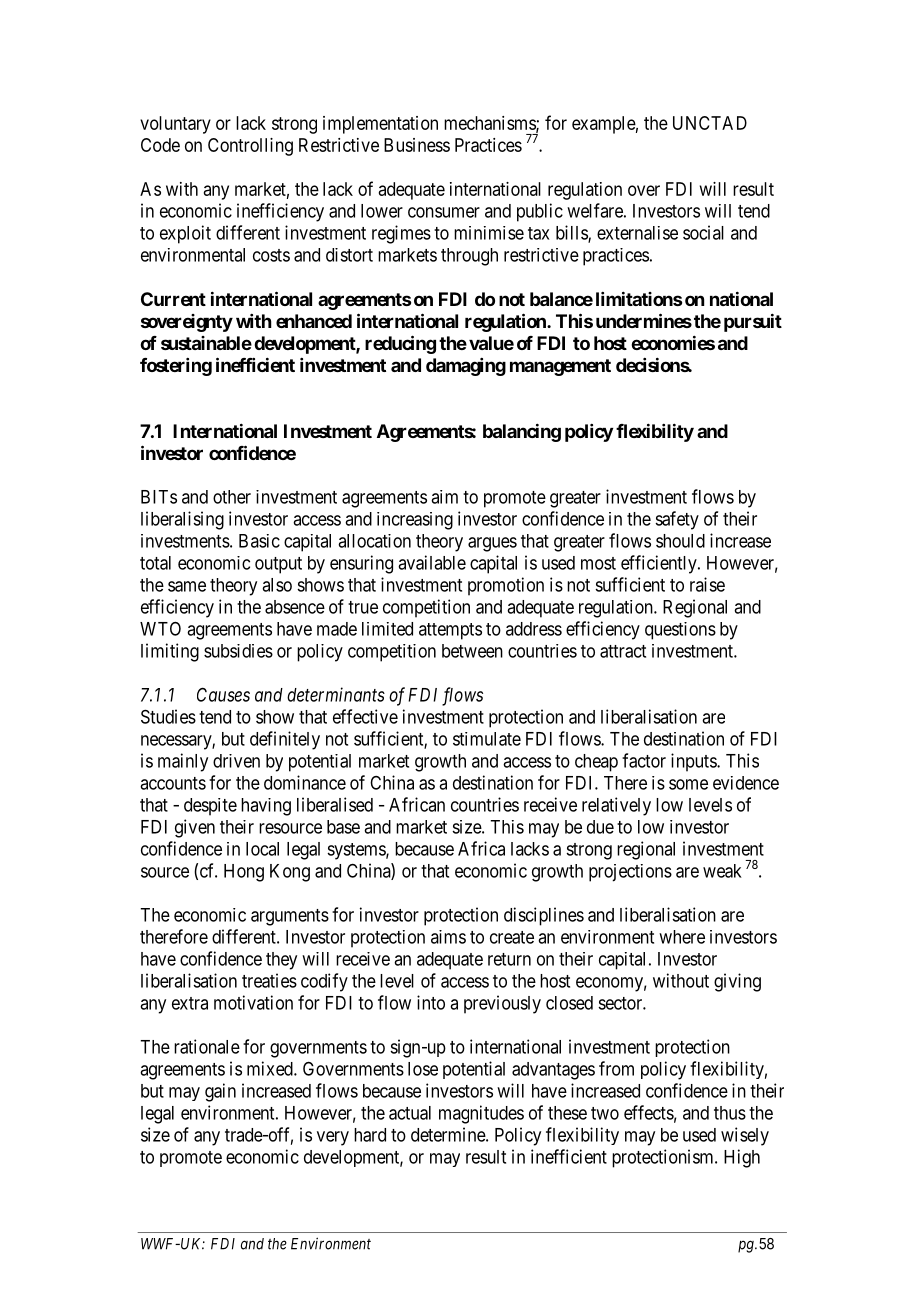  What do you see at coordinates (417, 145) in the screenshot?
I see `Business` at bounding box center [417, 145].
